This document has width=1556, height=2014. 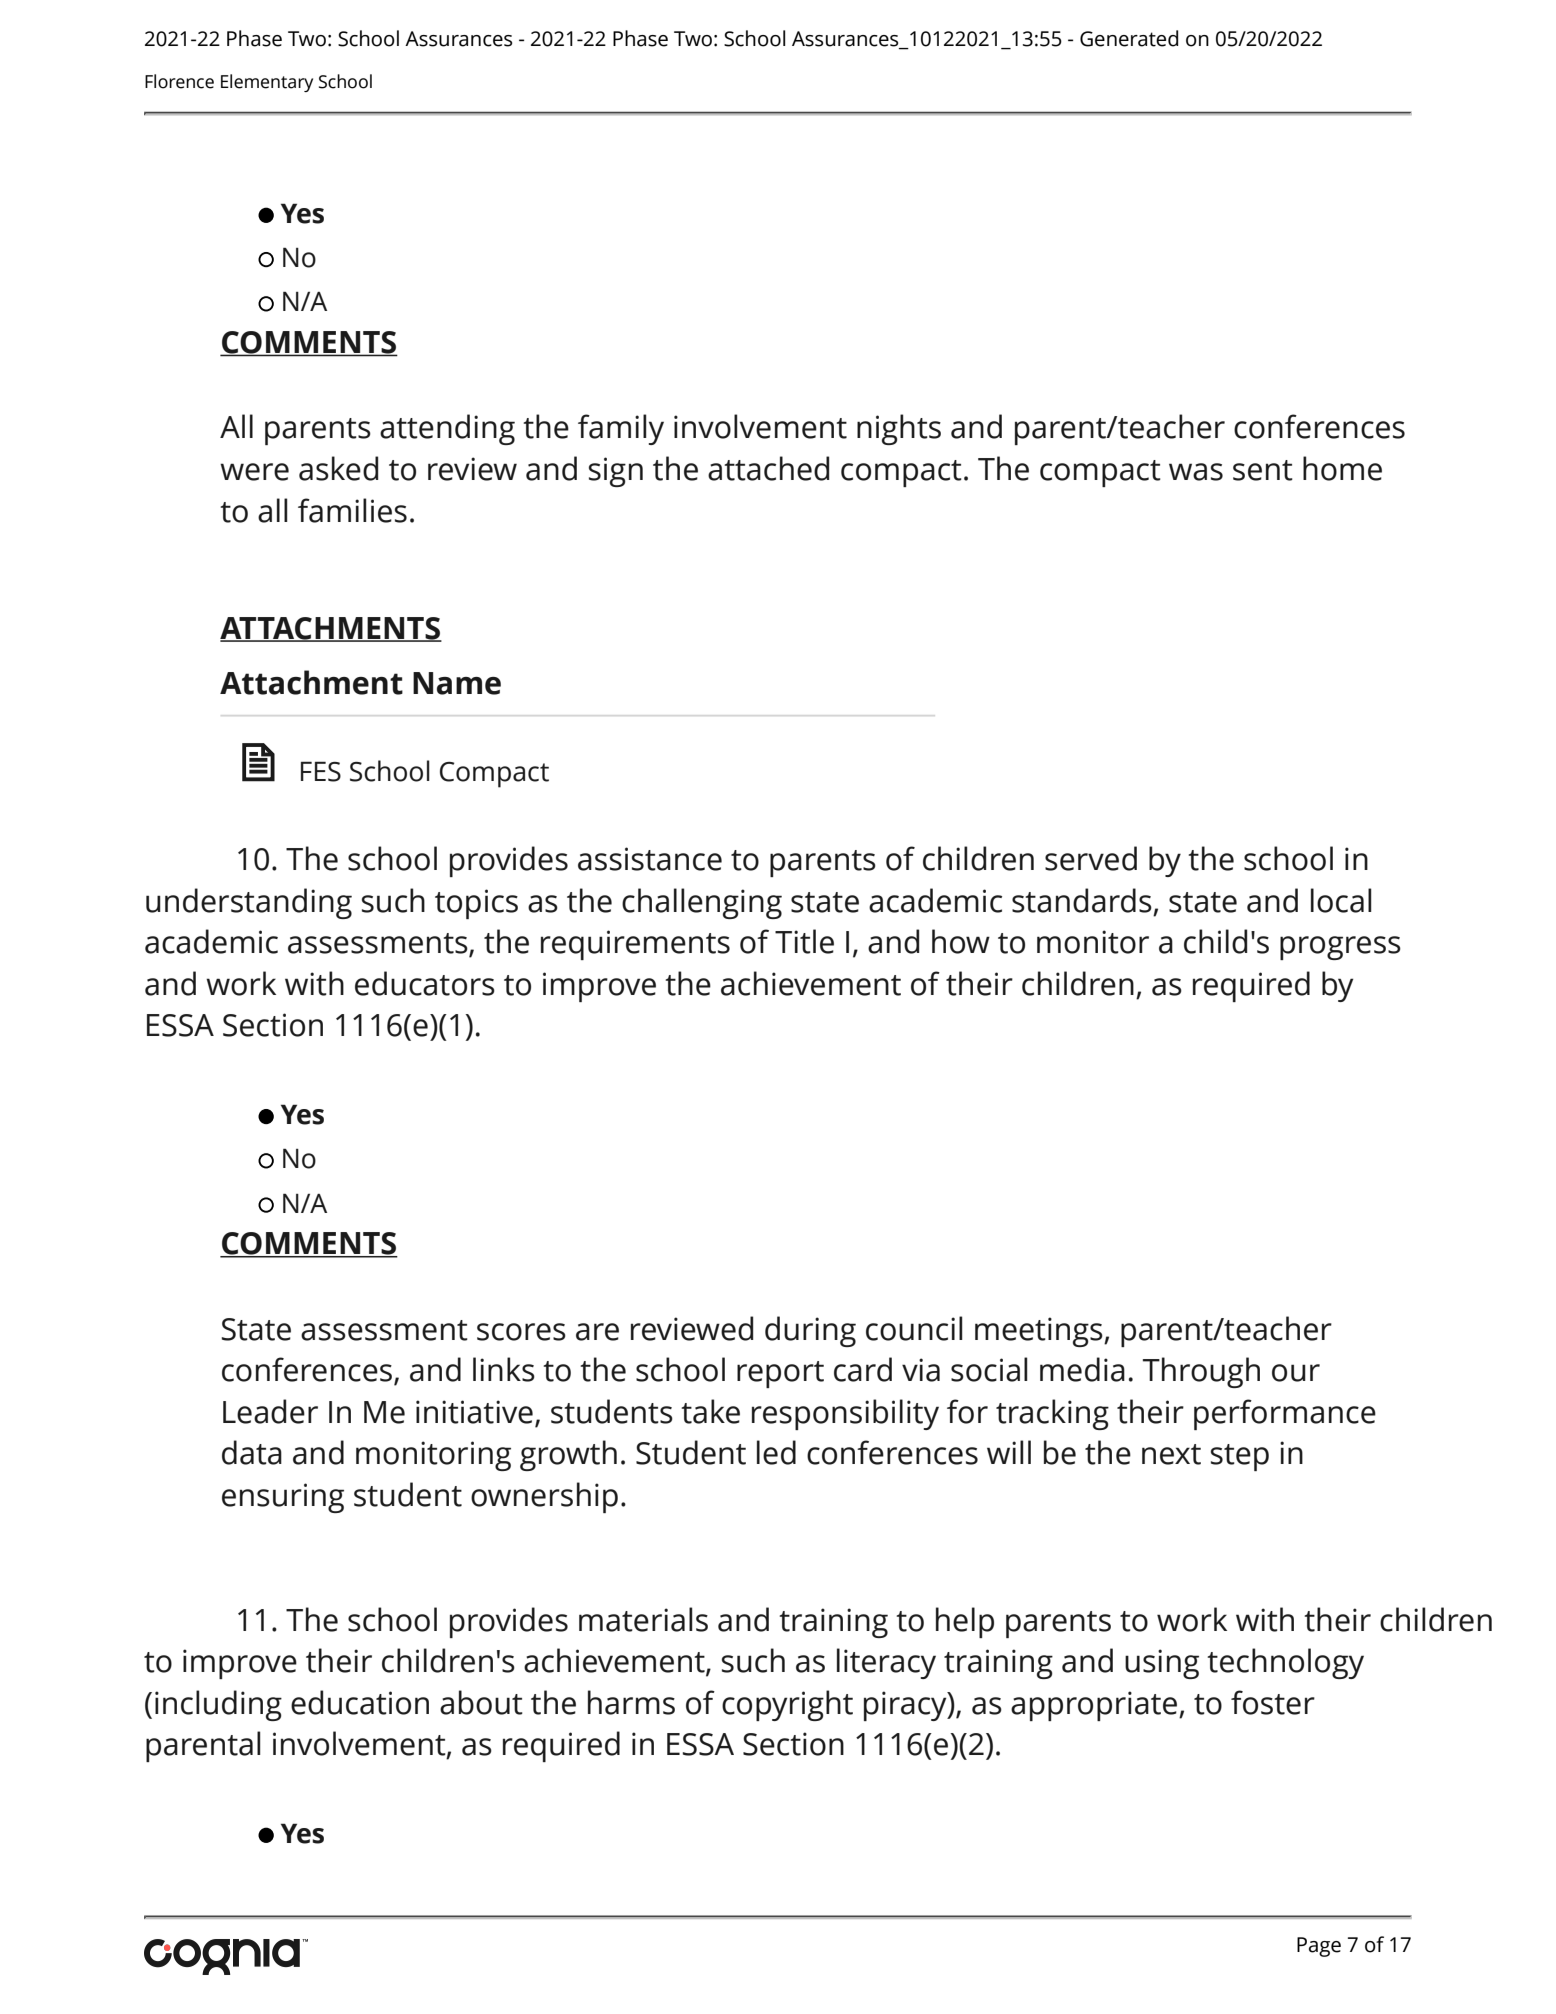 What do you see at coordinates (1129, 38) in the document?
I see `Generated` at bounding box center [1129, 38].
